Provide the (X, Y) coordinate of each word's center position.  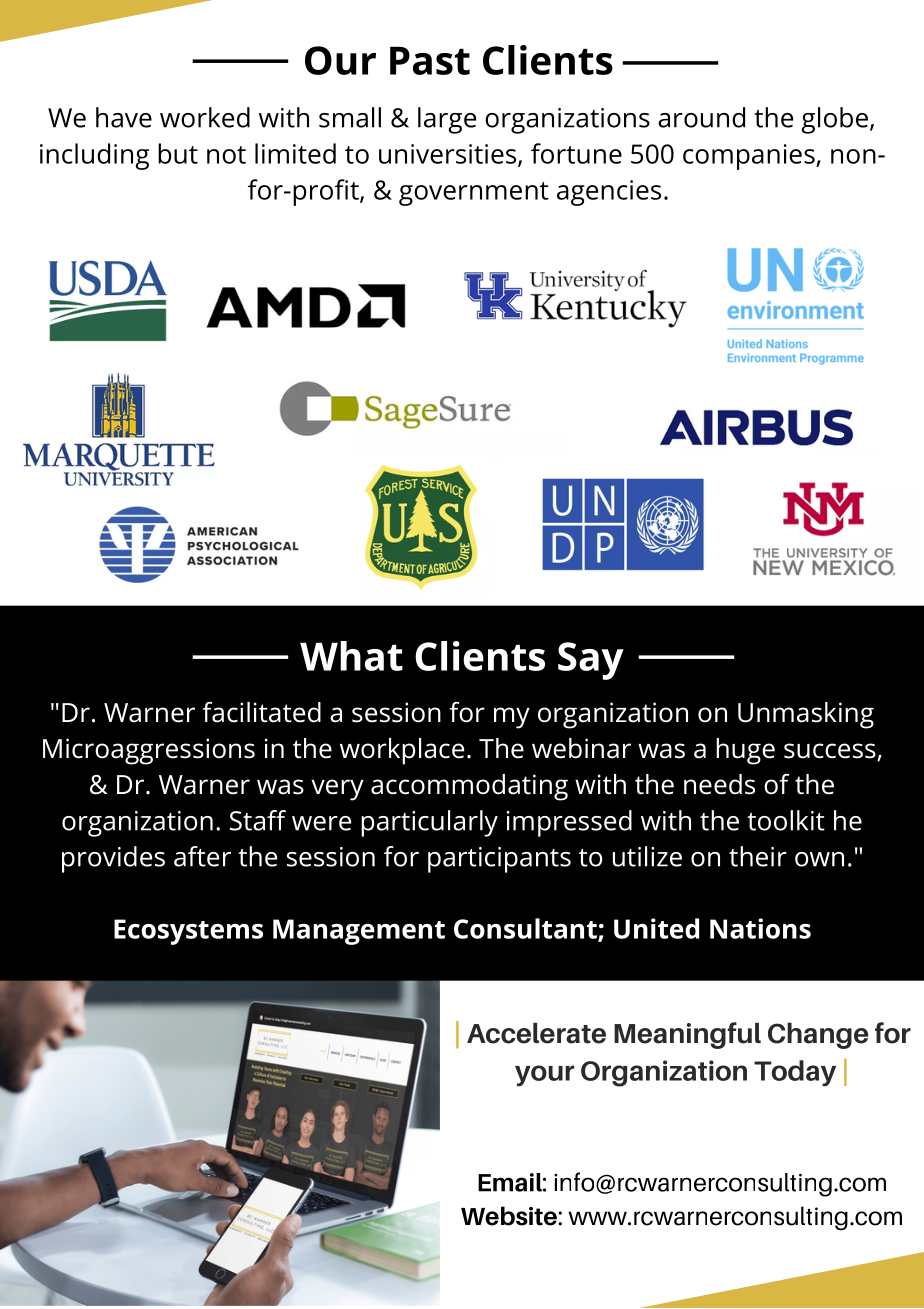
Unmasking (806, 715)
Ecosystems (188, 932)
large (447, 120)
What (351, 656)
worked (205, 117)
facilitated (261, 712)
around (701, 117)
